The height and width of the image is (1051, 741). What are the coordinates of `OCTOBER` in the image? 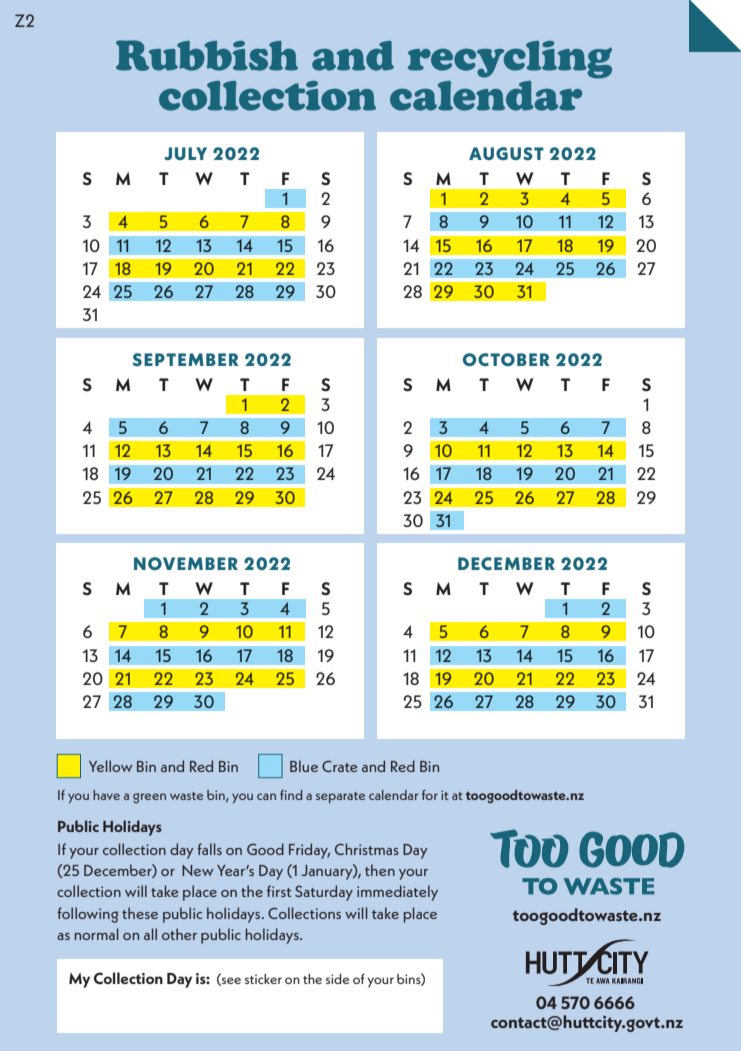 It's located at (506, 359).
